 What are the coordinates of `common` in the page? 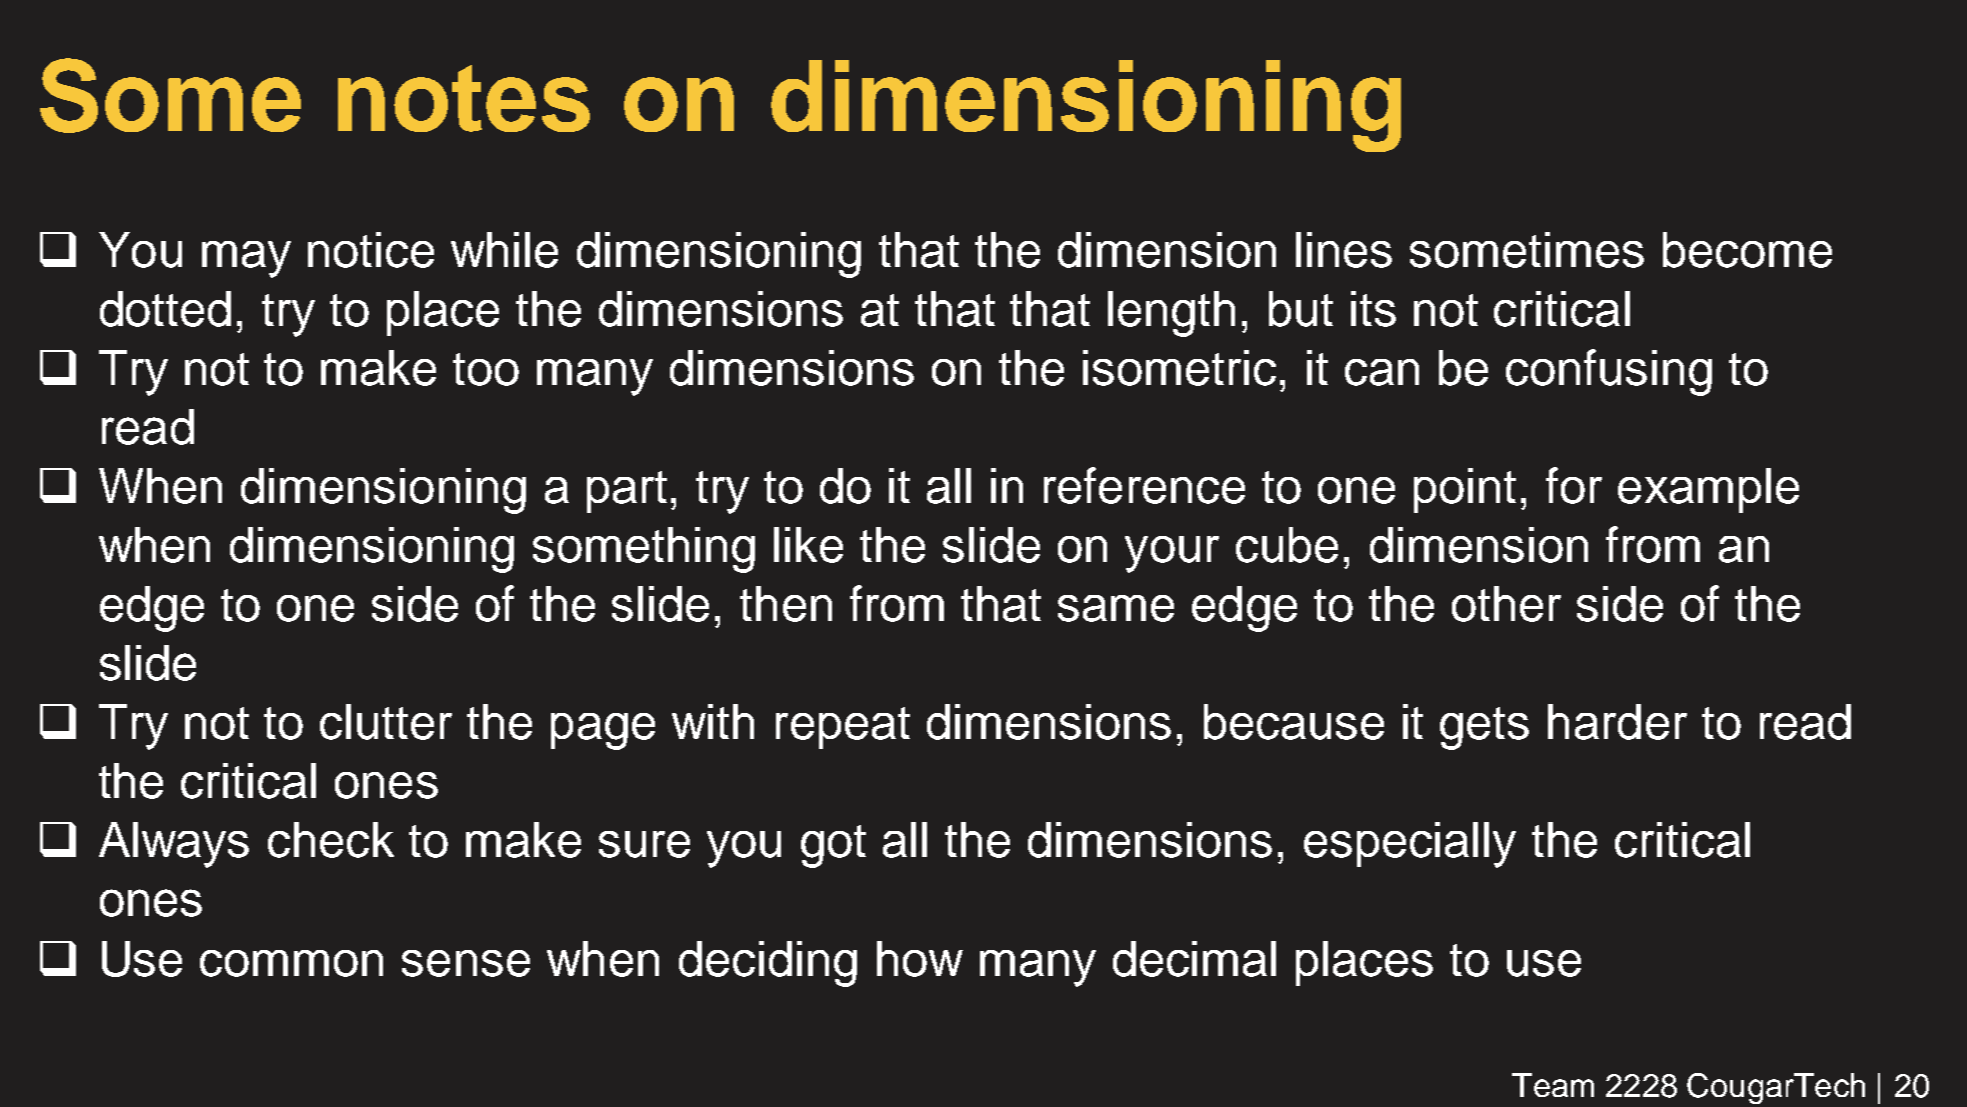 It's located at (291, 963).
